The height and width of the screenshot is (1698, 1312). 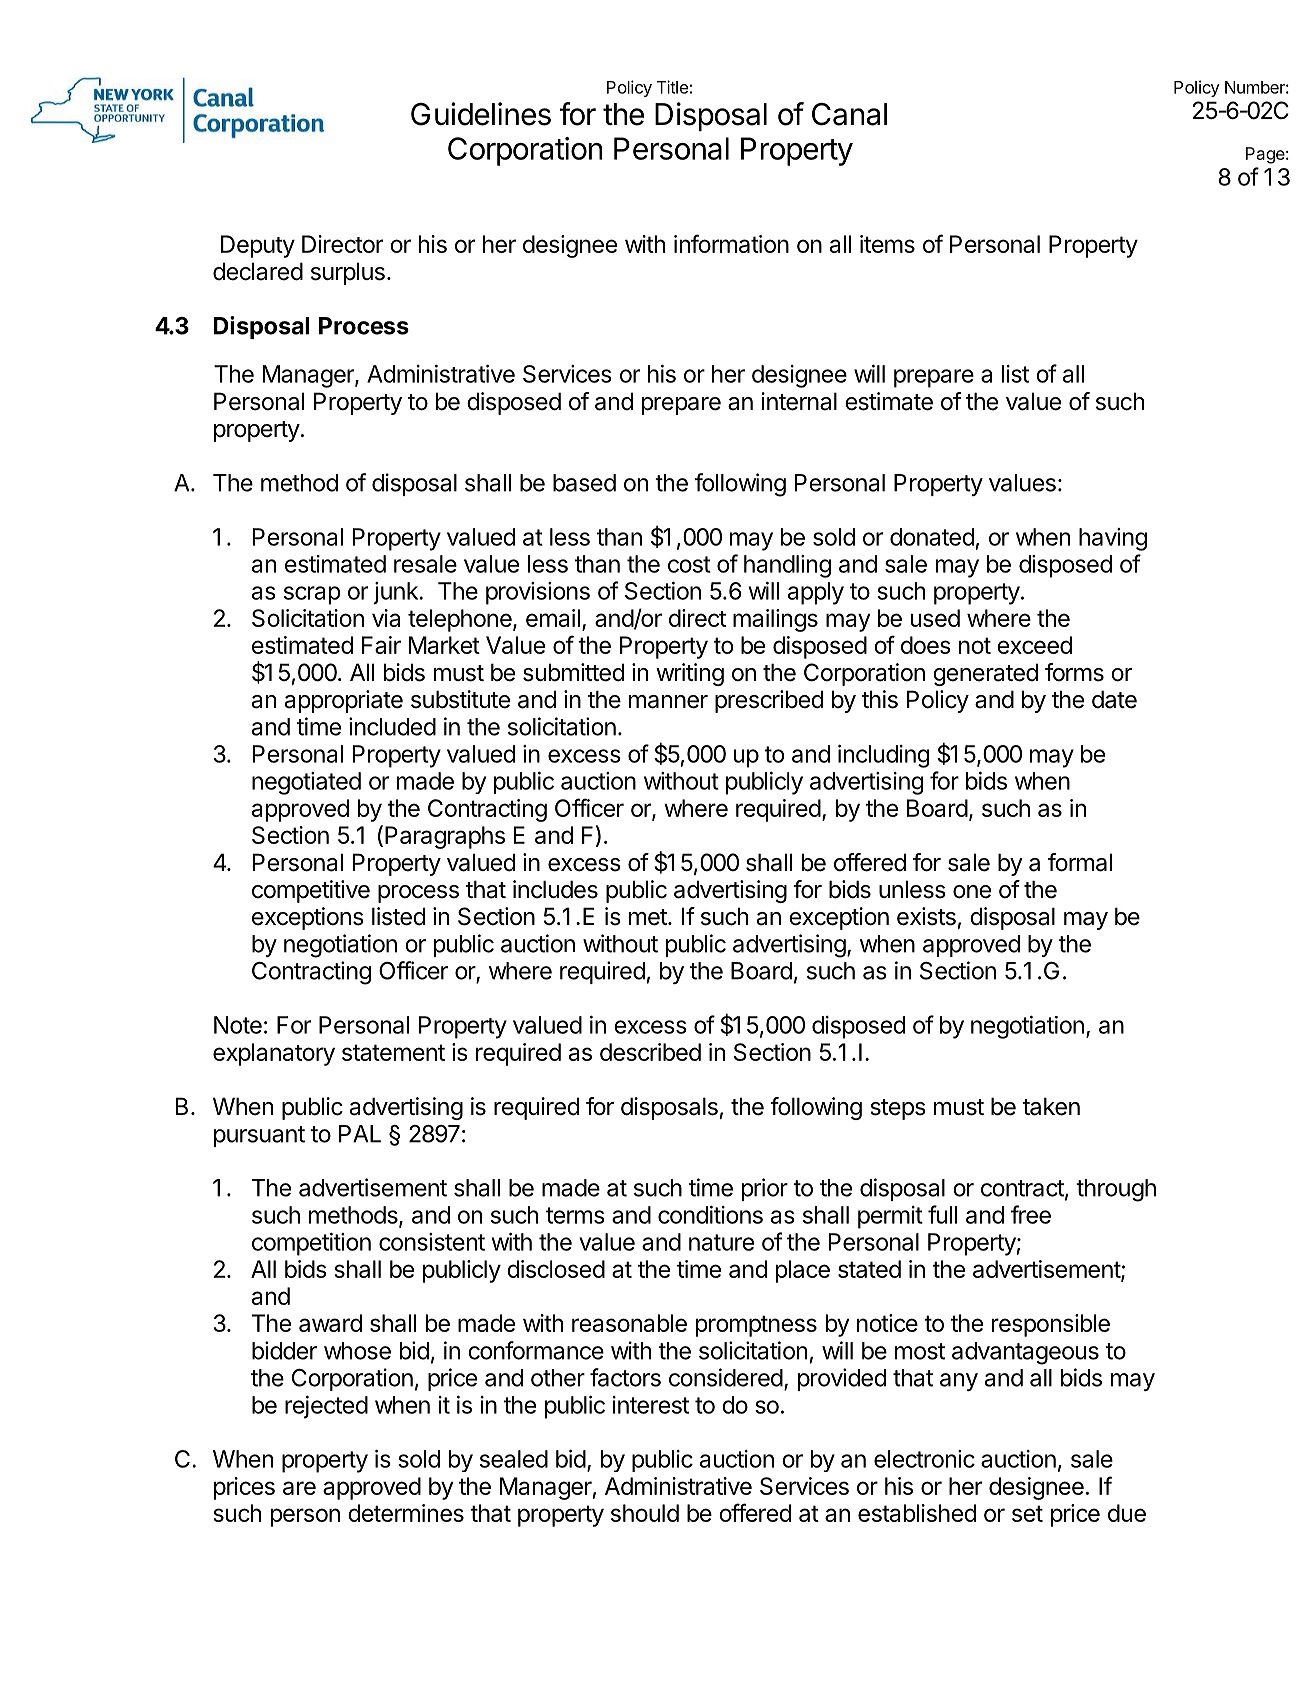 What do you see at coordinates (481, 114) in the screenshot?
I see `Guidelines` at bounding box center [481, 114].
